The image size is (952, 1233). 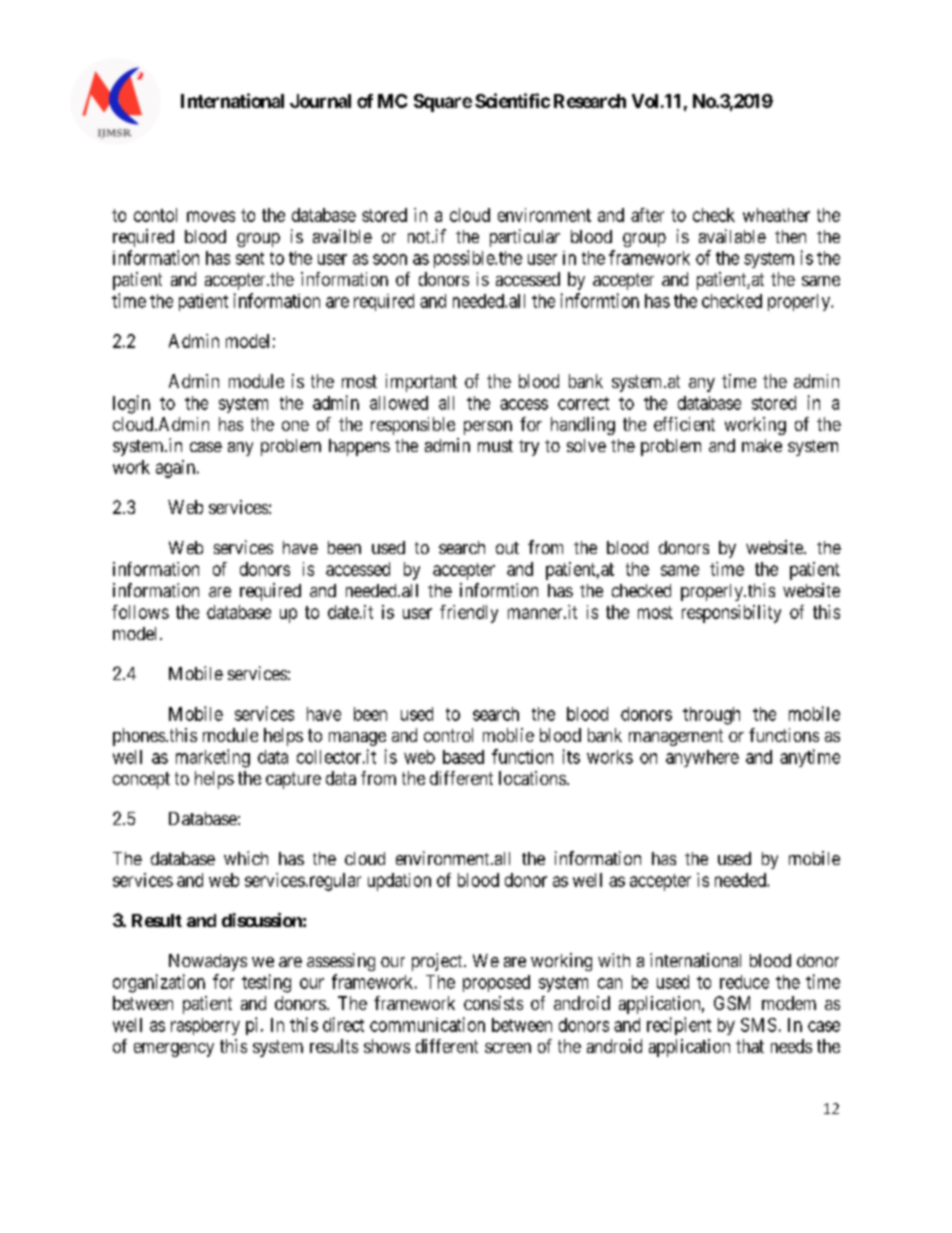 I want to click on responsibility, so click(x=731, y=614).
